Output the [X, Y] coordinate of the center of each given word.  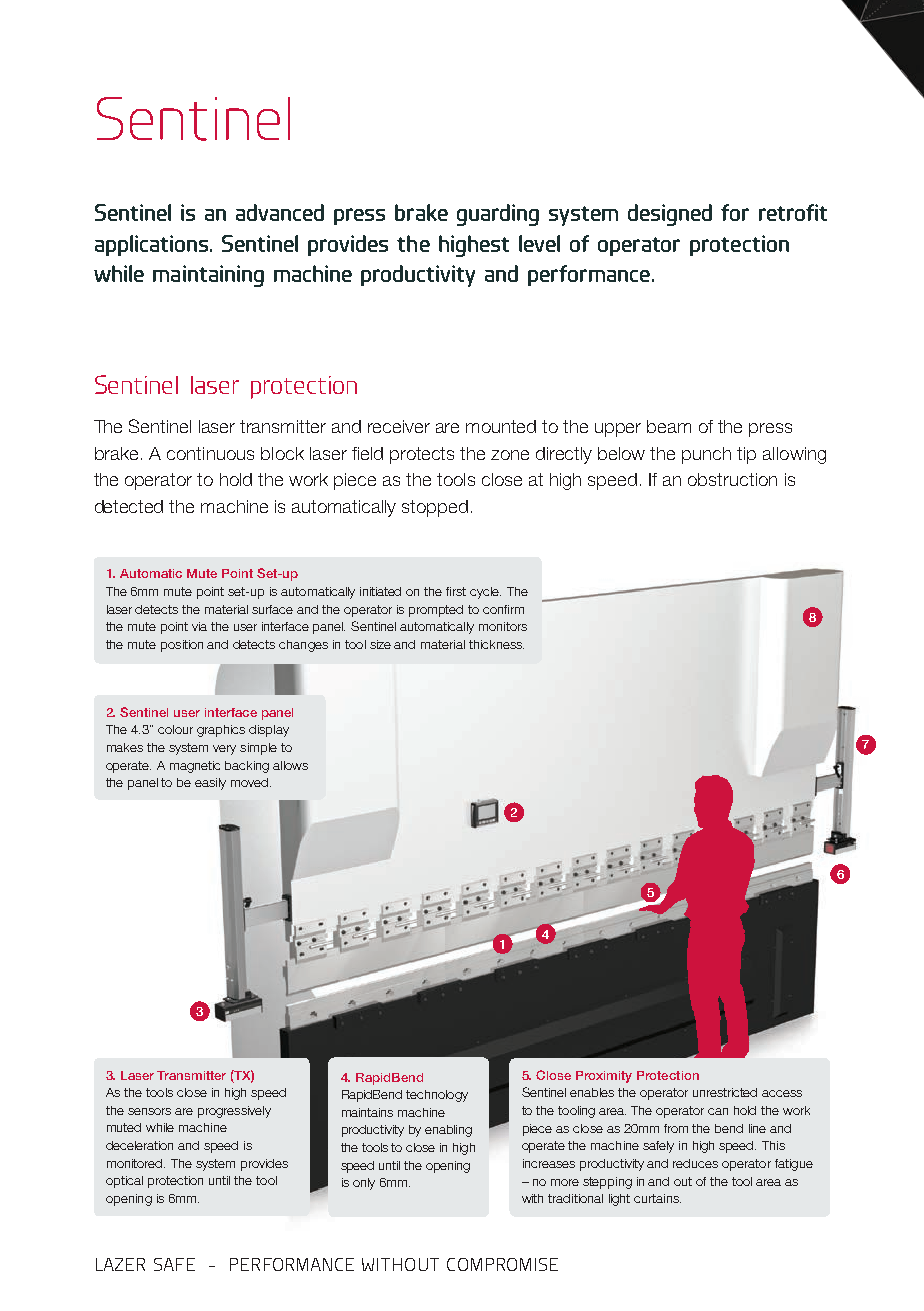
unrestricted [725, 1092]
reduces [695, 1163]
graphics [221, 731]
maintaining [208, 276]
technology [437, 1096]
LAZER [120, 1264]
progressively [234, 1112]
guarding [498, 215]
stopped [435, 508]
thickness [496, 644]
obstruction [732, 479]
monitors [503, 626]
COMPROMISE [502, 1264]
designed [670, 215]
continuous [210, 453]
